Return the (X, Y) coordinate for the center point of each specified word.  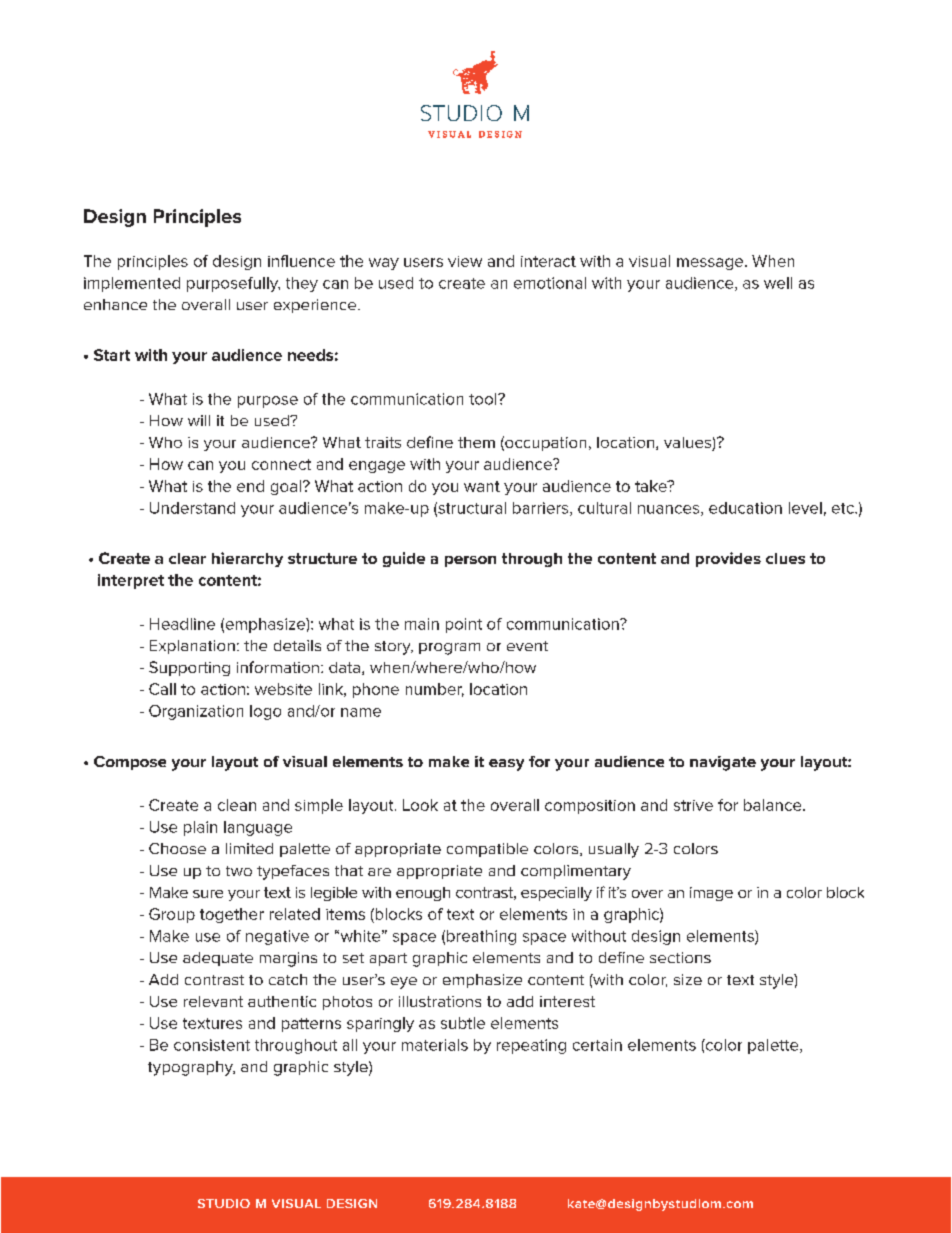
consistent (212, 1045)
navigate (723, 763)
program (449, 649)
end (250, 486)
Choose (177, 848)
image (711, 894)
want (482, 486)
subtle (463, 1023)
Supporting (189, 668)
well (778, 283)
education (745, 508)
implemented (132, 284)
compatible (487, 850)
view (465, 261)
